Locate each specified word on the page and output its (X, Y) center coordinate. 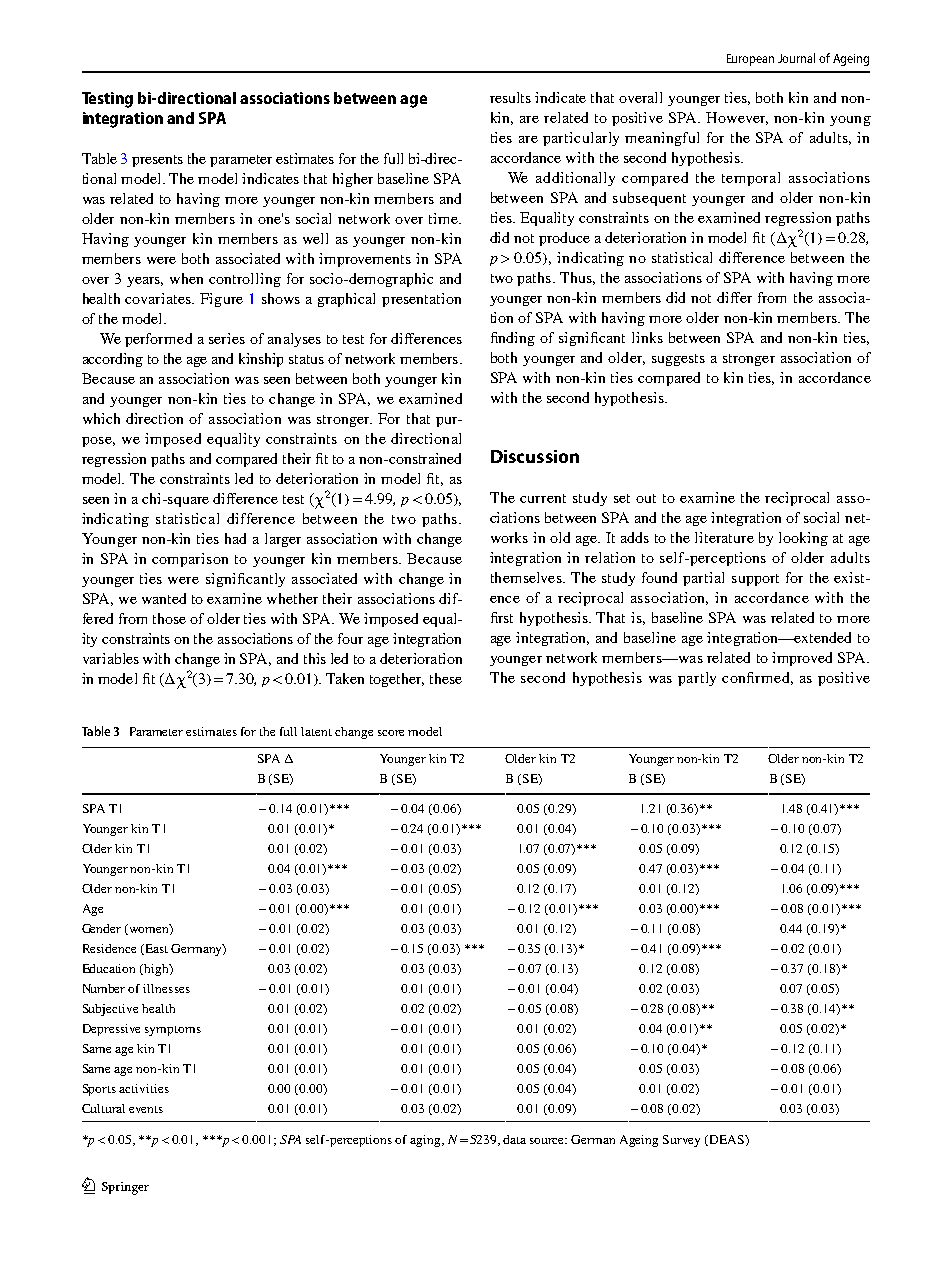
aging (426, 1141)
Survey (681, 1141)
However (737, 118)
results (510, 97)
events (146, 1109)
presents (157, 161)
